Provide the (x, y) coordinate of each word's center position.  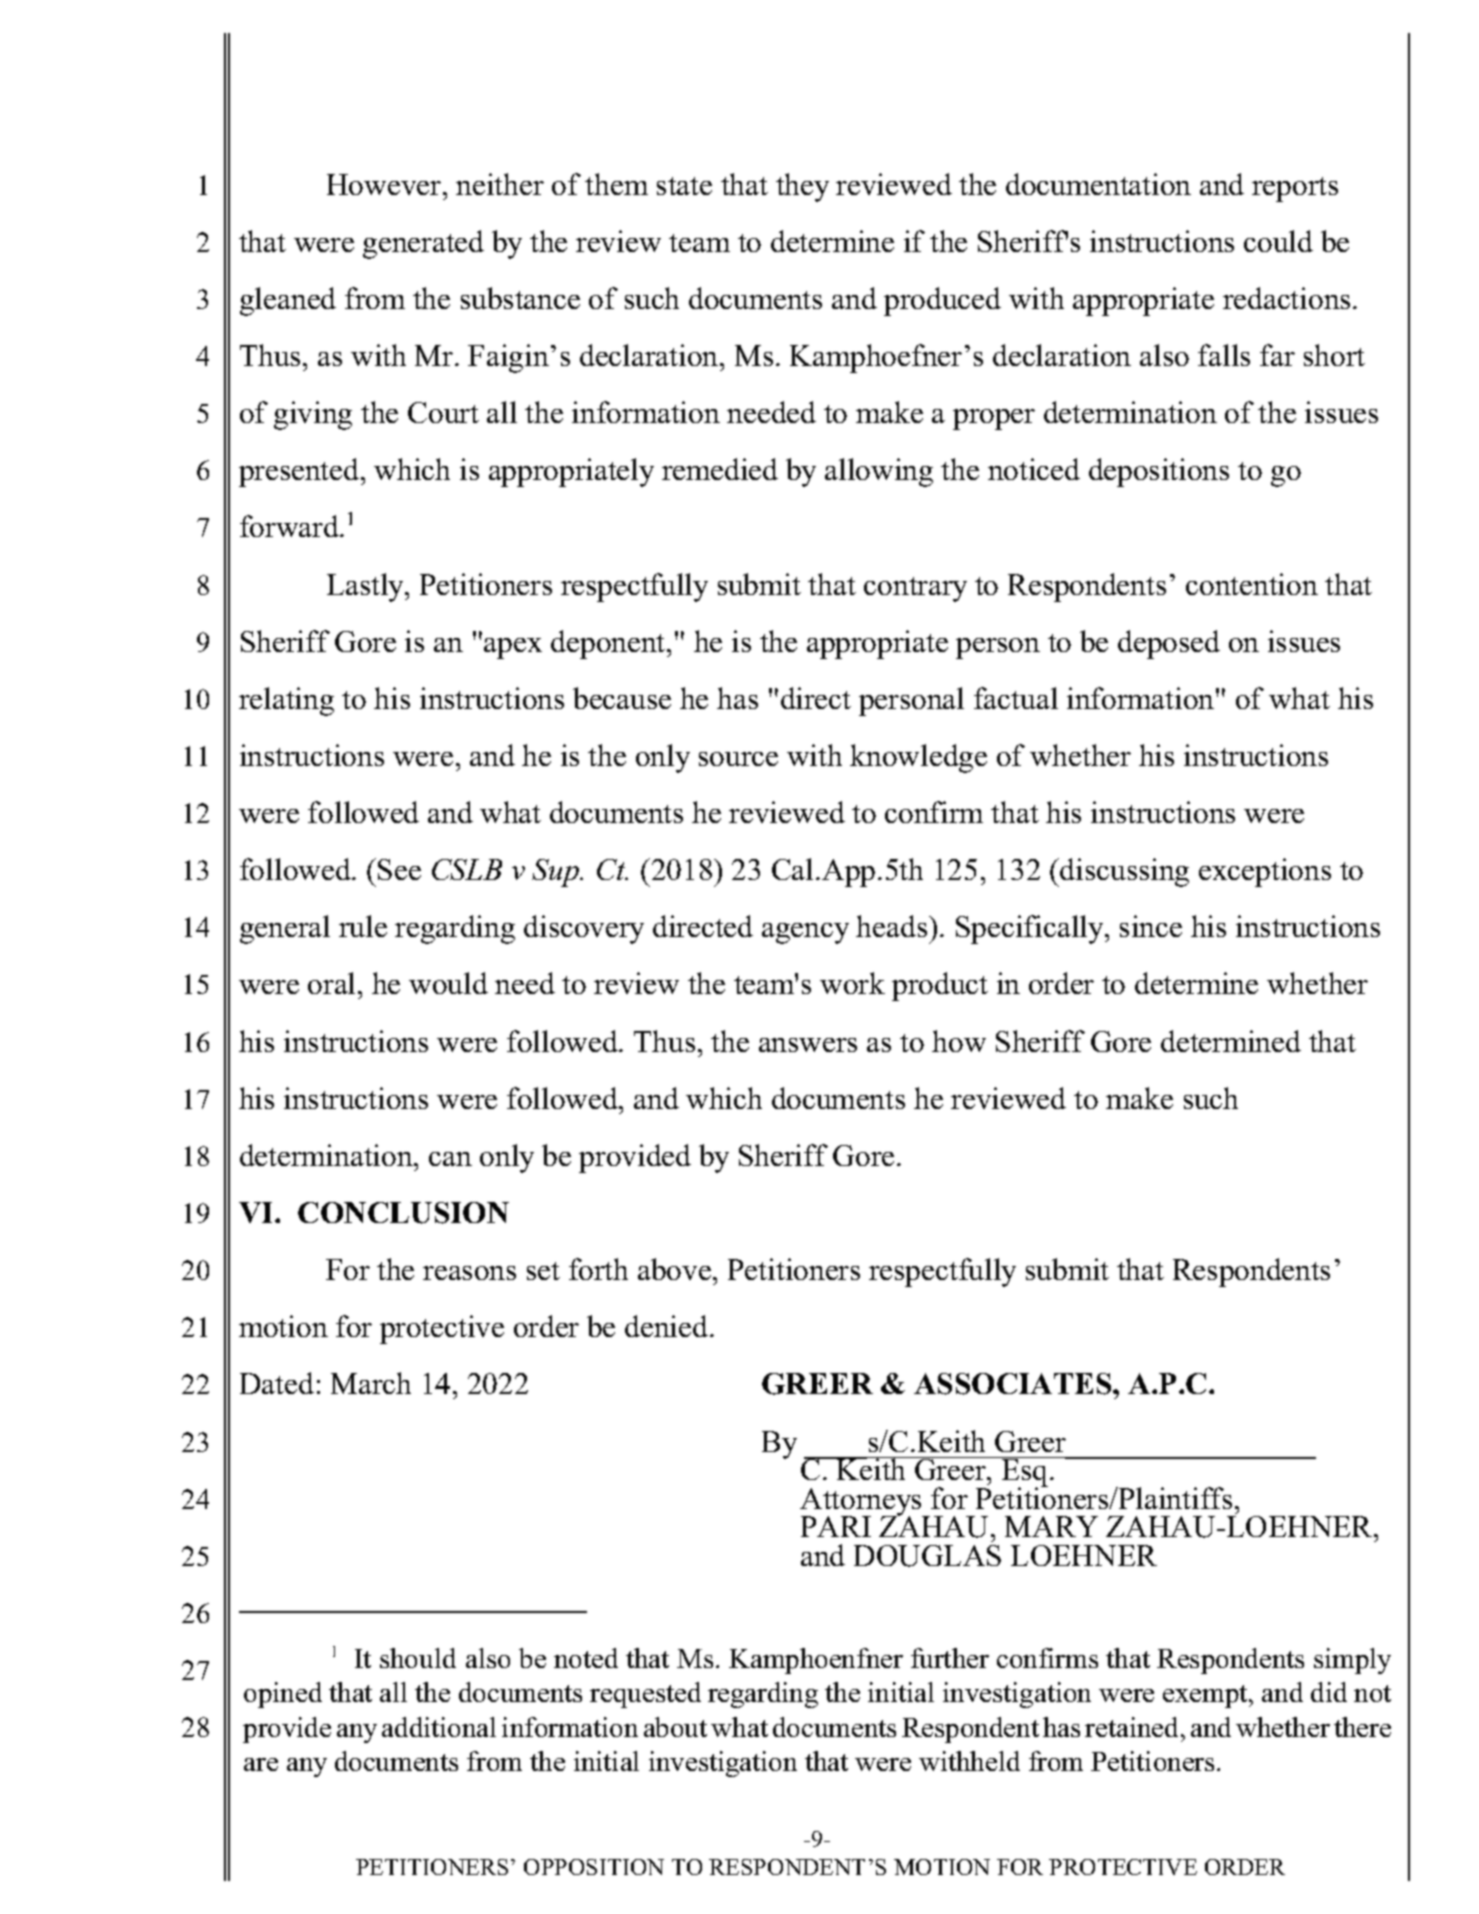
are (261, 1764)
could (1278, 241)
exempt (1206, 1696)
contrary (915, 589)
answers (808, 1045)
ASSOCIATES (1014, 1384)
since (1151, 926)
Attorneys (862, 1503)
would (448, 983)
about (675, 1727)
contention (1252, 584)
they (802, 187)
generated (423, 244)
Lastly (367, 587)
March (371, 1383)
